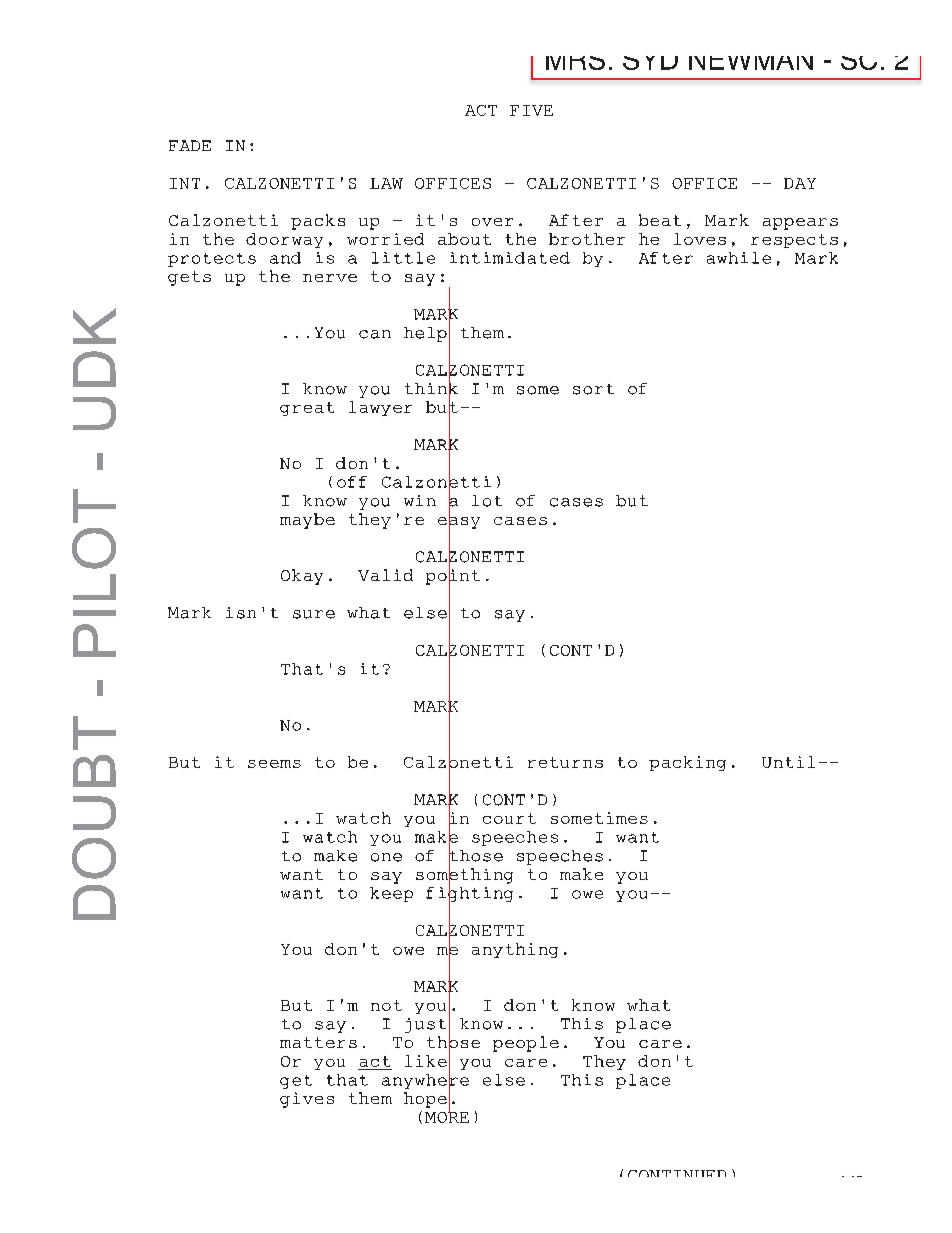  What do you see at coordinates (307, 1100) in the document?
I see `gives` at bounding box center [307, 1100].
